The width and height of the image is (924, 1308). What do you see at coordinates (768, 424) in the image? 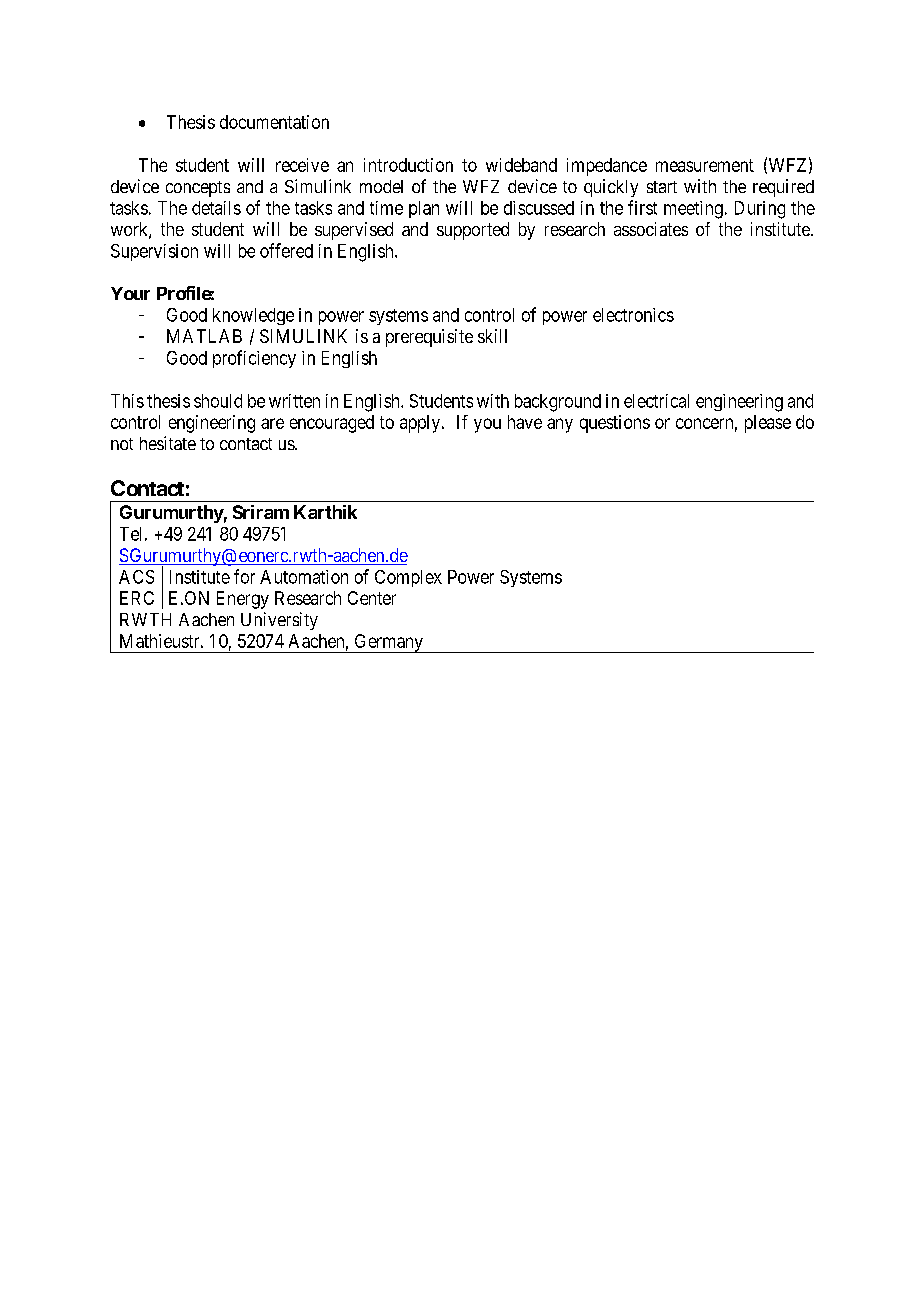
I see `please` at bounding box center [768, 424].
